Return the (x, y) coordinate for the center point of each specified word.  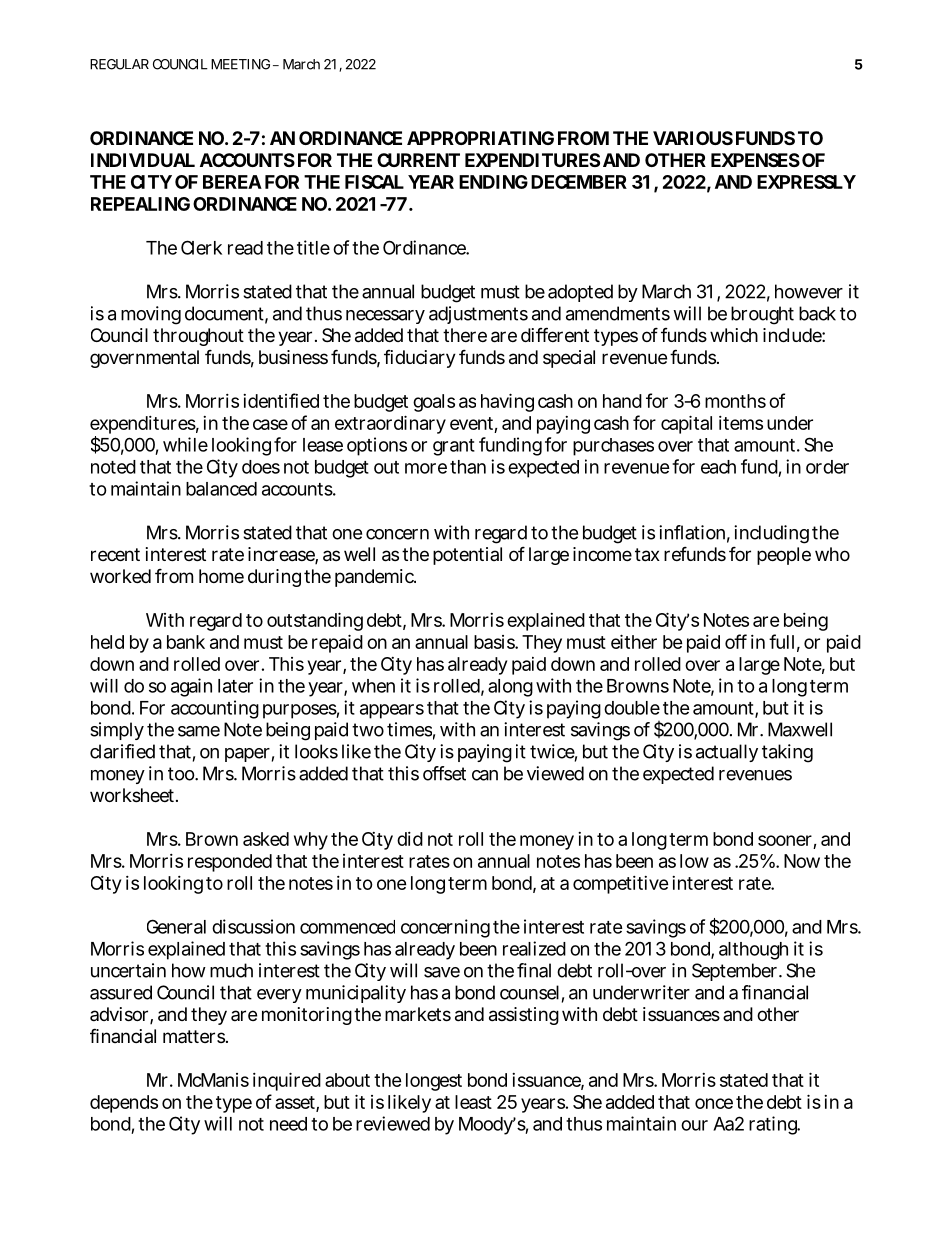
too (182, 774)
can (485, 775)
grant (454, 447)
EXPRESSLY (806, 182)
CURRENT (418, 160)
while (185, 444)
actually (727, 753)
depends (124, 1104)
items (741, 423)
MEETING (240, 64)
